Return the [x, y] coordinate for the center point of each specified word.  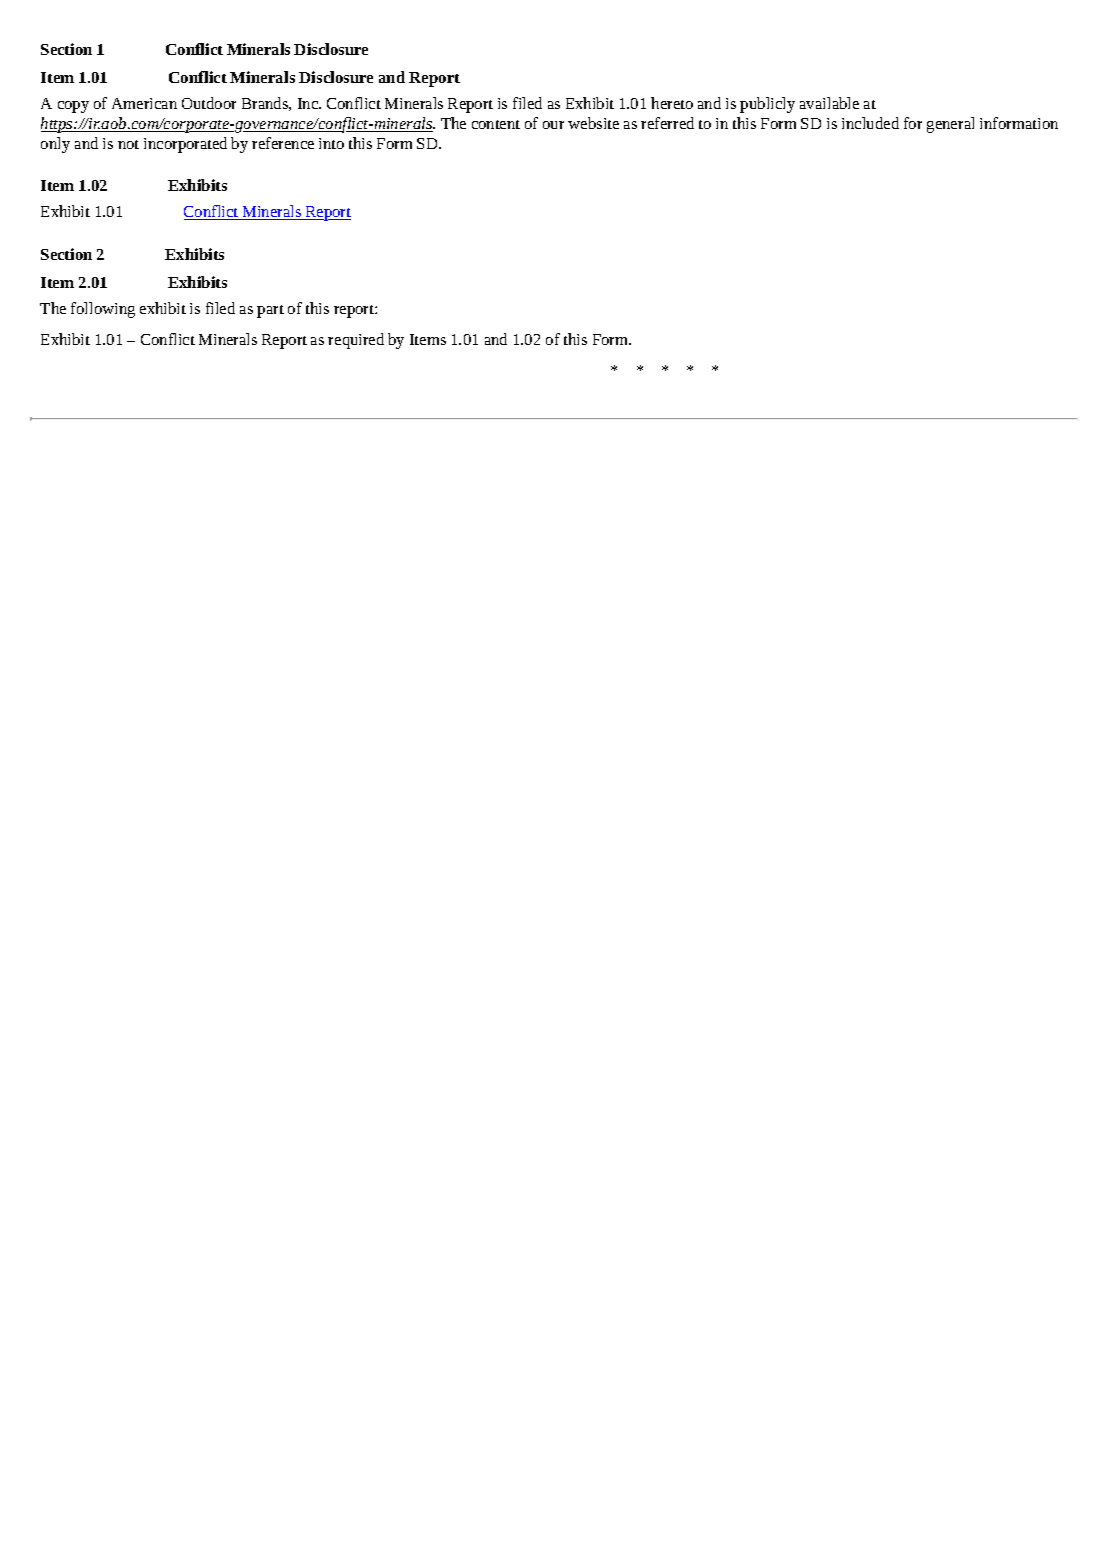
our [553, 125]
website [593, 123]
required [356, 341]
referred [667, 123]
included [870, 123]
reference [283, 143]
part [270, 311]
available [829, 103]
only [55, 145]
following [103, 310]
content [496, 124]
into [331, 143]
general [950, 125]
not [128, 144]
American [144, 103]
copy [73, 107]
